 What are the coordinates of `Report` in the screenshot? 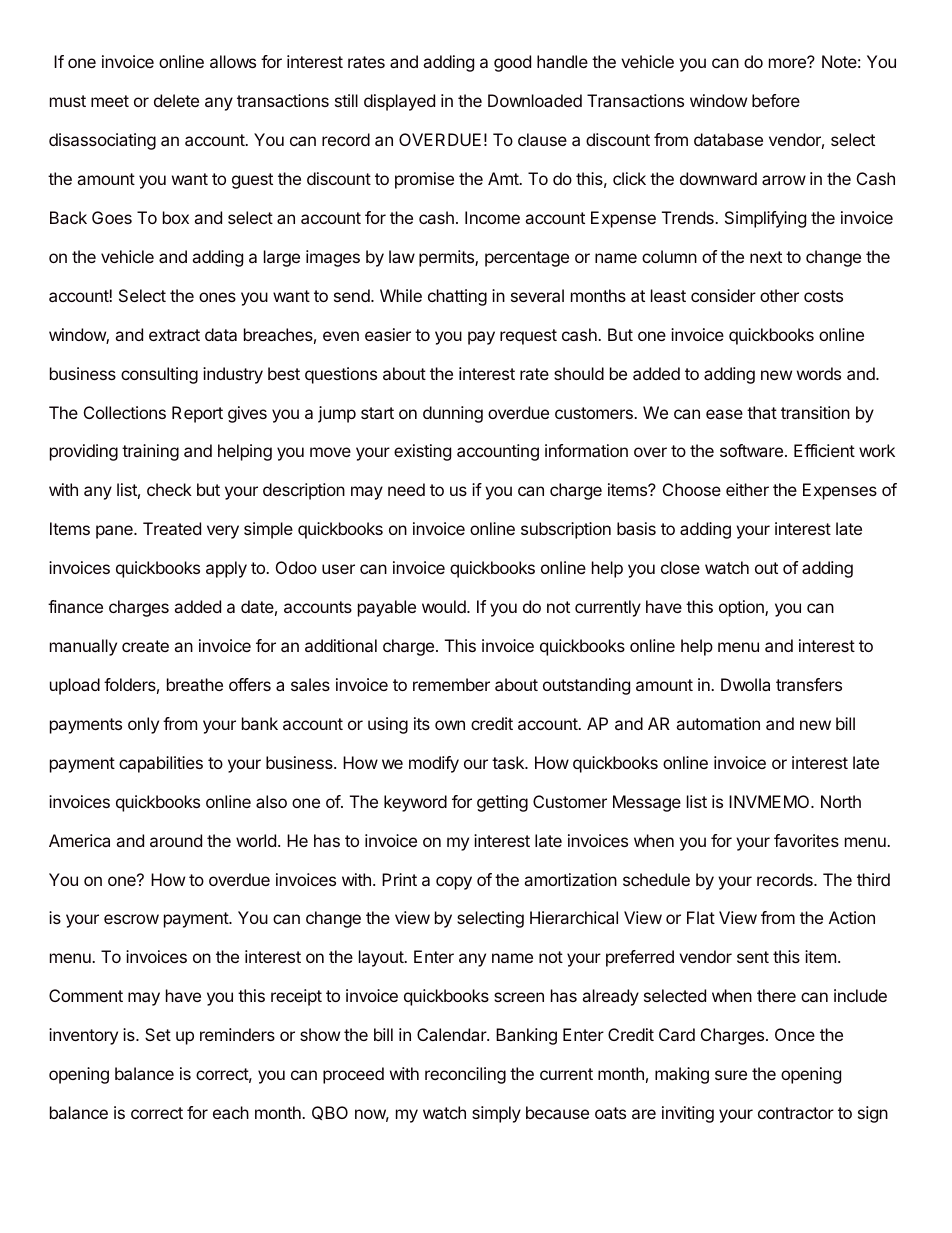 It's located at (197, 414).
